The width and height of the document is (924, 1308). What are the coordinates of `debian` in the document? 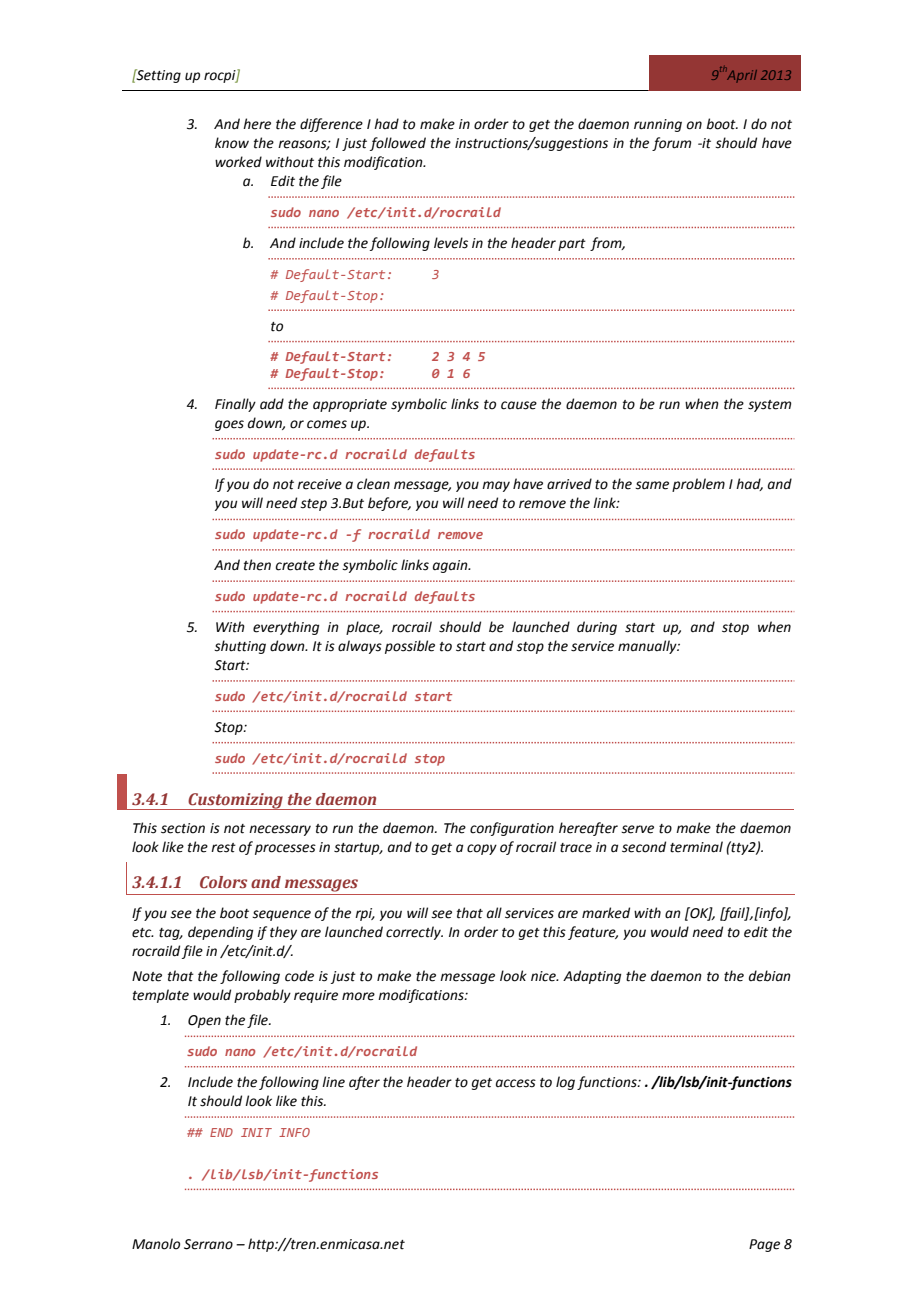 It's located at (770, 976).
